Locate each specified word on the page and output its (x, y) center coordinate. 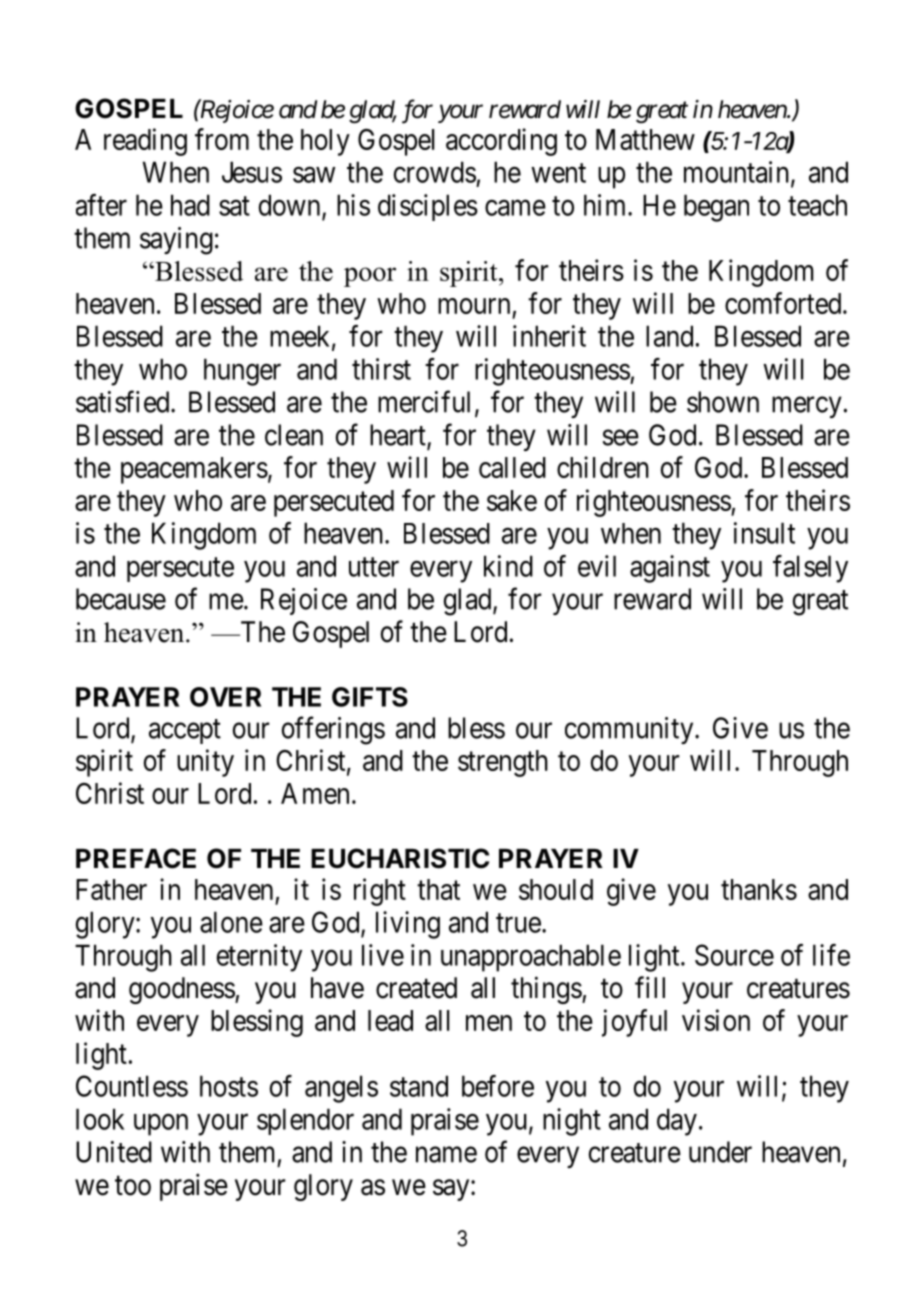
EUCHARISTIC (400, 858)
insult (764, 533)
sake (512, 500)
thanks (759, 889)
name (446, 1155)
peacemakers (194, 470)
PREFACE (136, 858)
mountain (738, 173)
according (501, 142)
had (190, 205)
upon (161, 1125)
